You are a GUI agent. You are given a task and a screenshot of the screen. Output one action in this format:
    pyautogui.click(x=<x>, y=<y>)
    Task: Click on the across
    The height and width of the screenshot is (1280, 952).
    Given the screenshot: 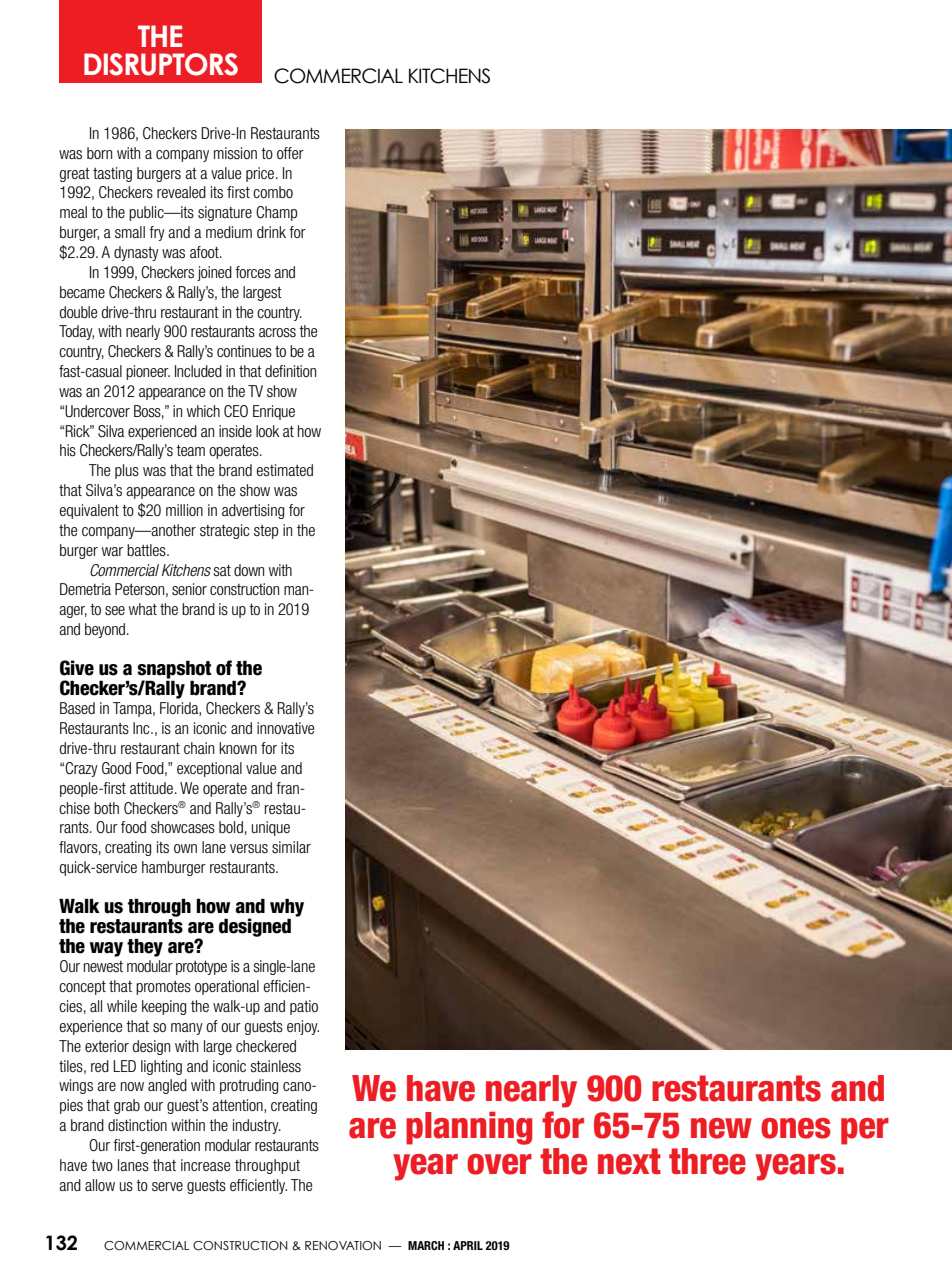 What is the action you would take?
    pyautogui.click(x=277, y=333)
